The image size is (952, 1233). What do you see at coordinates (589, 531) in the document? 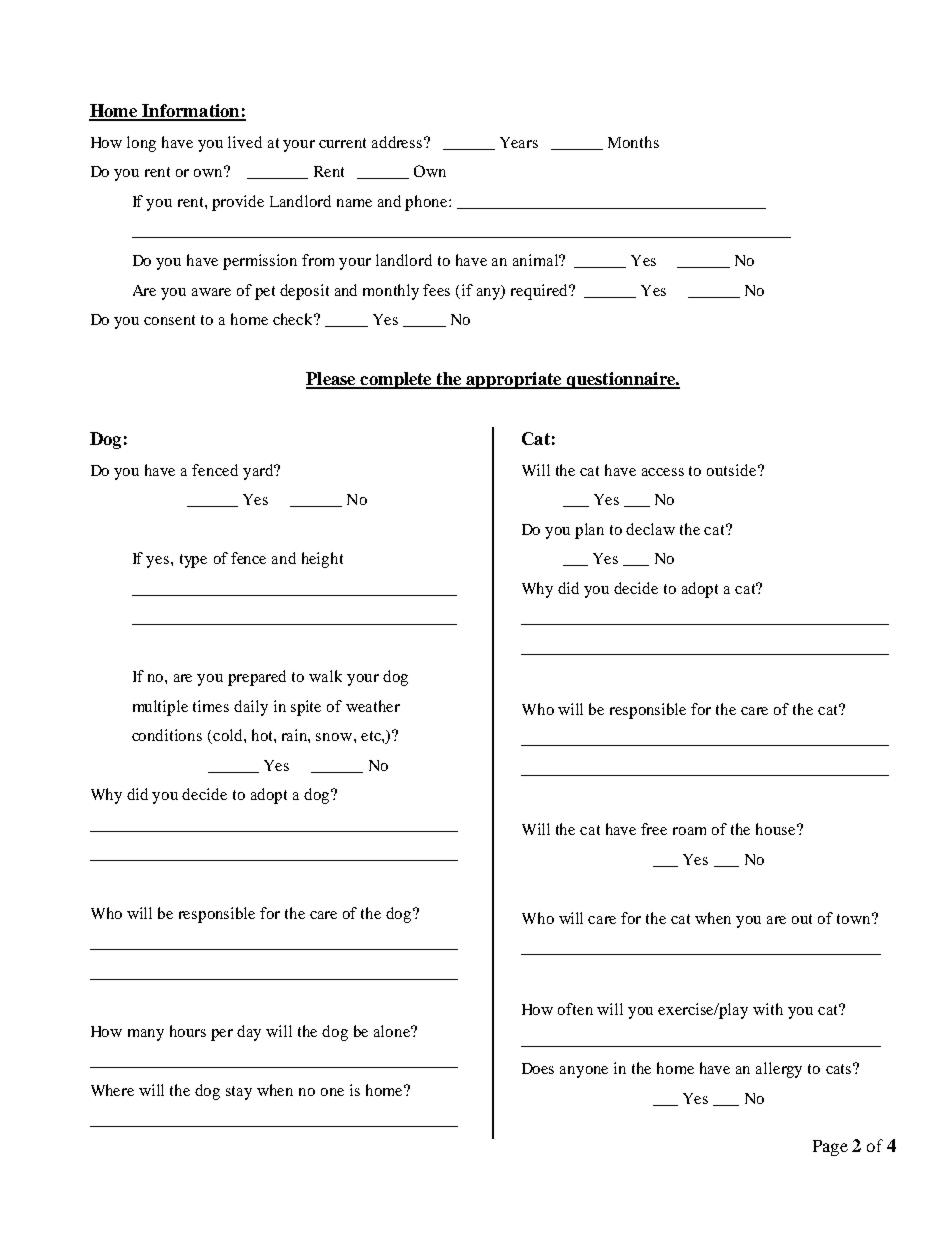
I see `plan` at bounding box center [589, 531].
